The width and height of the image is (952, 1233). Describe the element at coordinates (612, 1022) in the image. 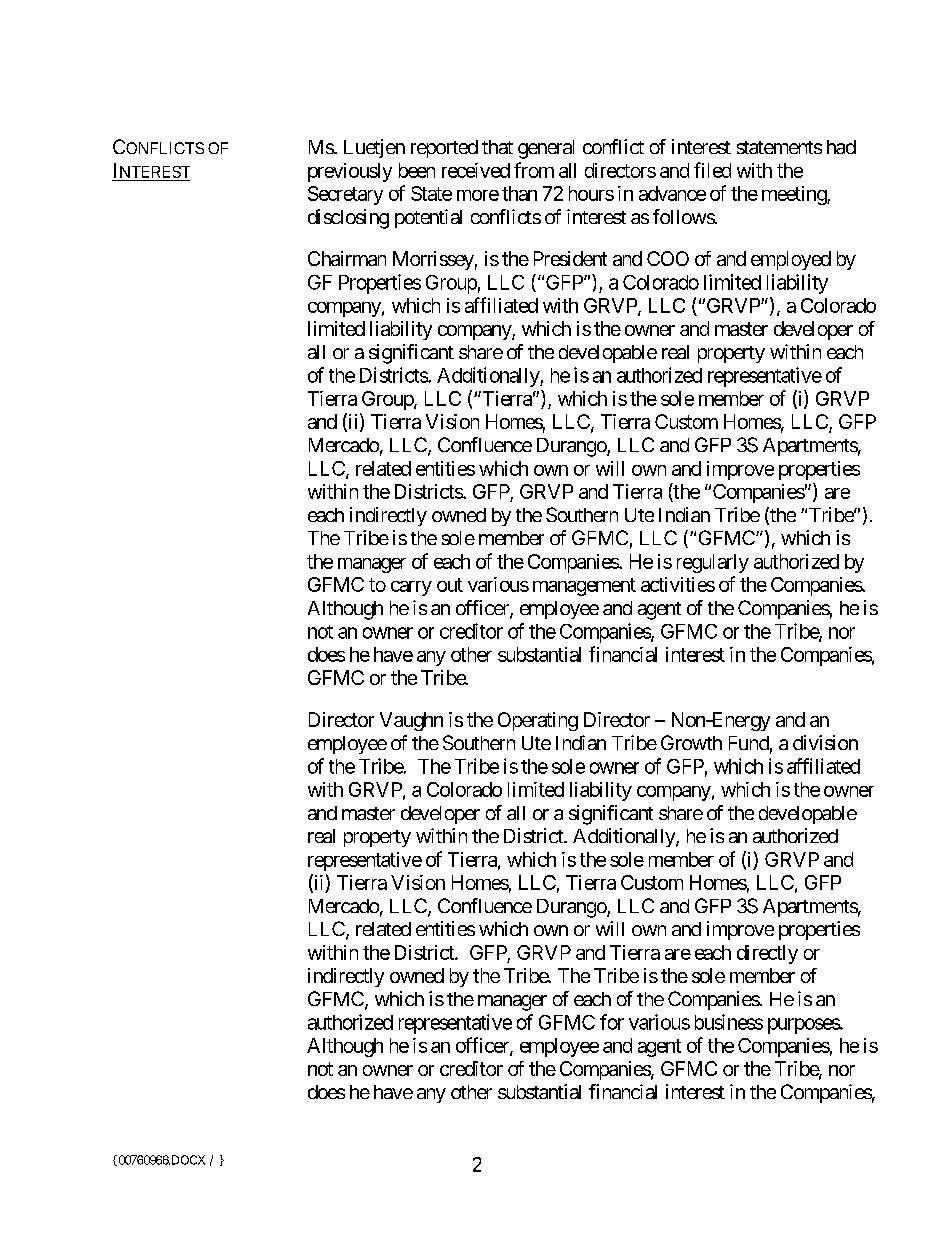

I see `for` at that location.
